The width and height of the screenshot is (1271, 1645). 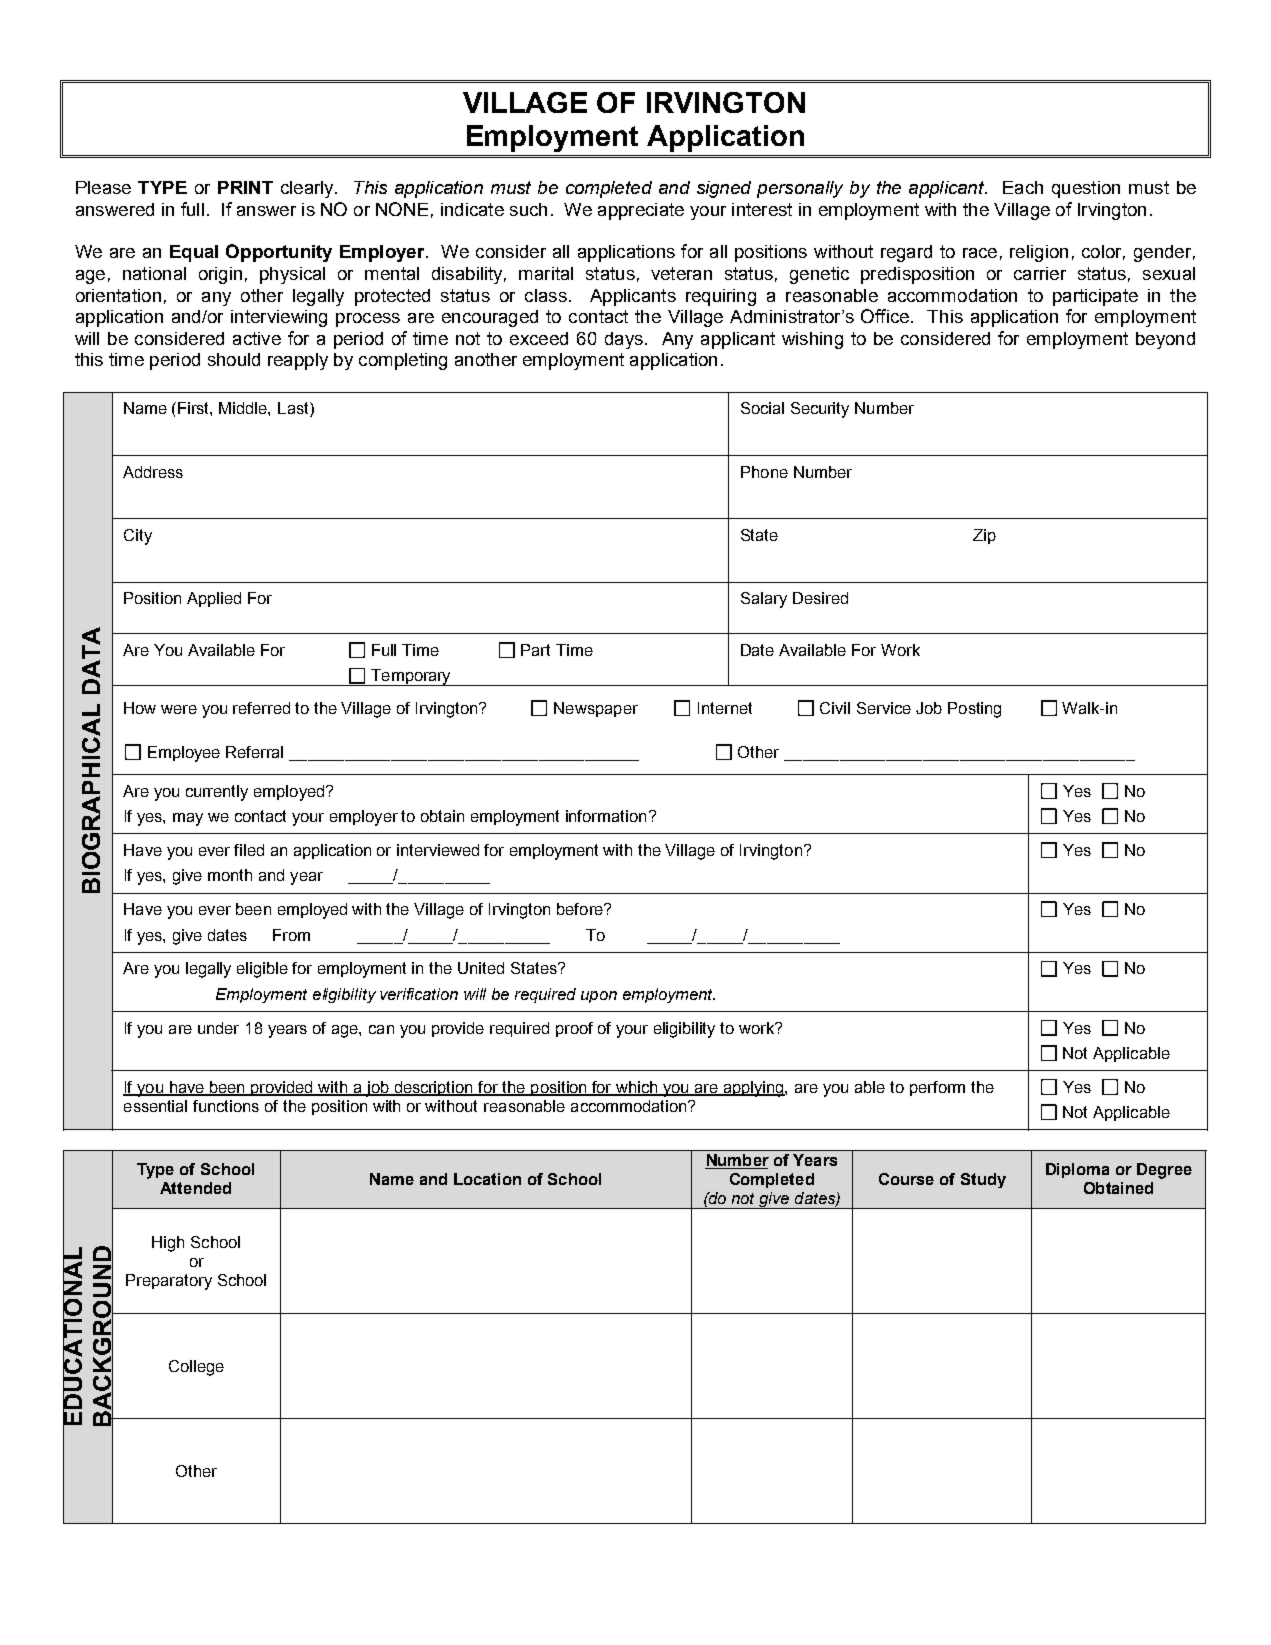 What do you see at coordinates (1039, 253) in the screenshot?
I see `religion` at bounding box center [1039, 253].
